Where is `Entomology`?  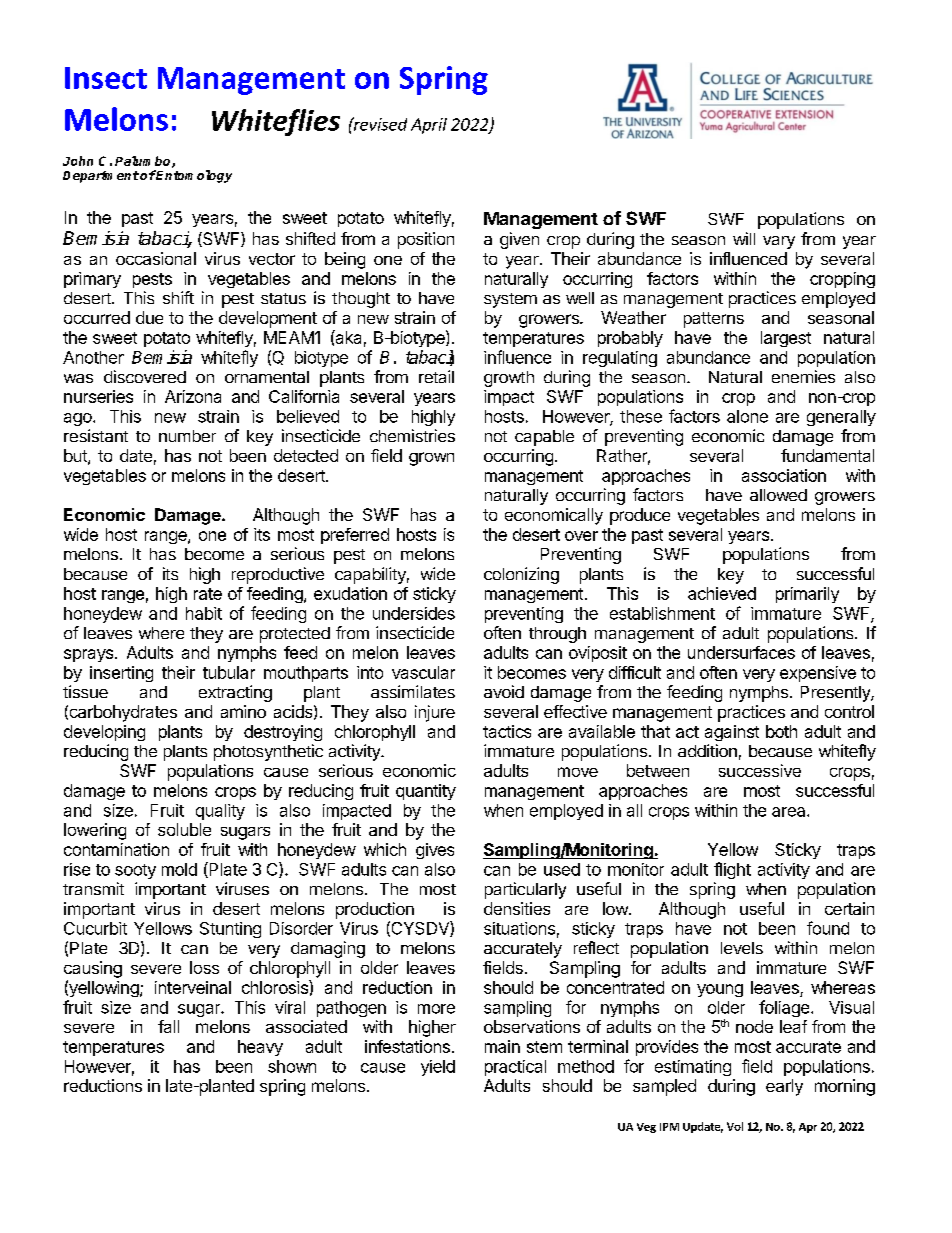 Entomology is located at coordinates (193, 176).
